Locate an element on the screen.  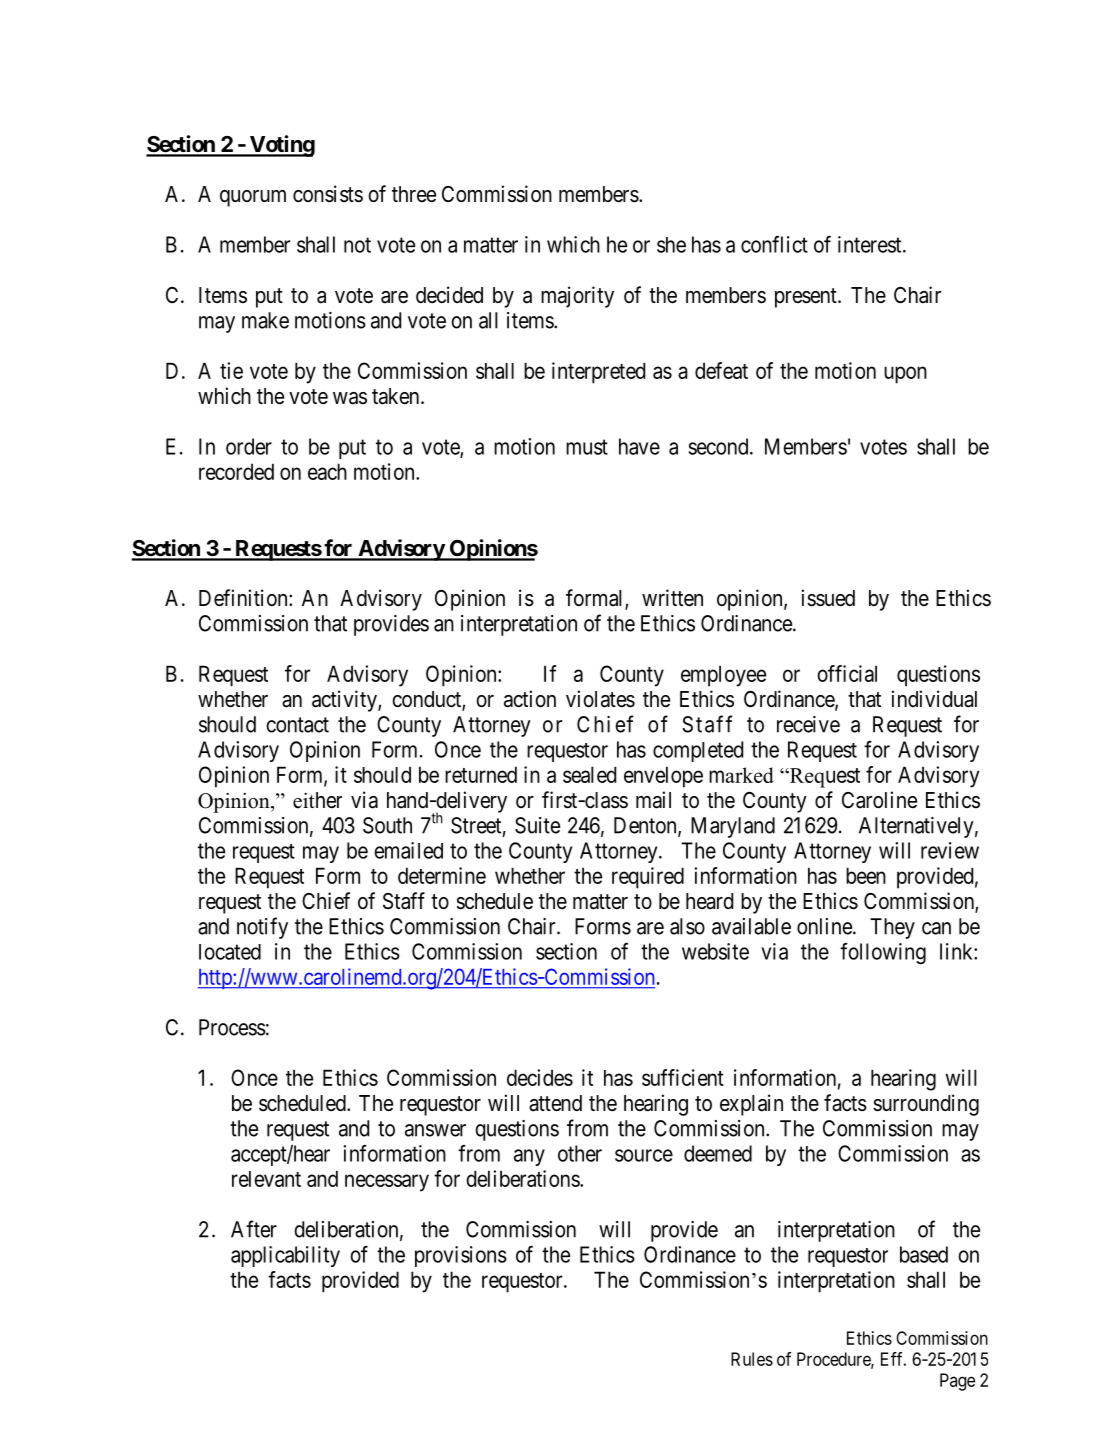
applicability is located at coordinates (285, 1256).
